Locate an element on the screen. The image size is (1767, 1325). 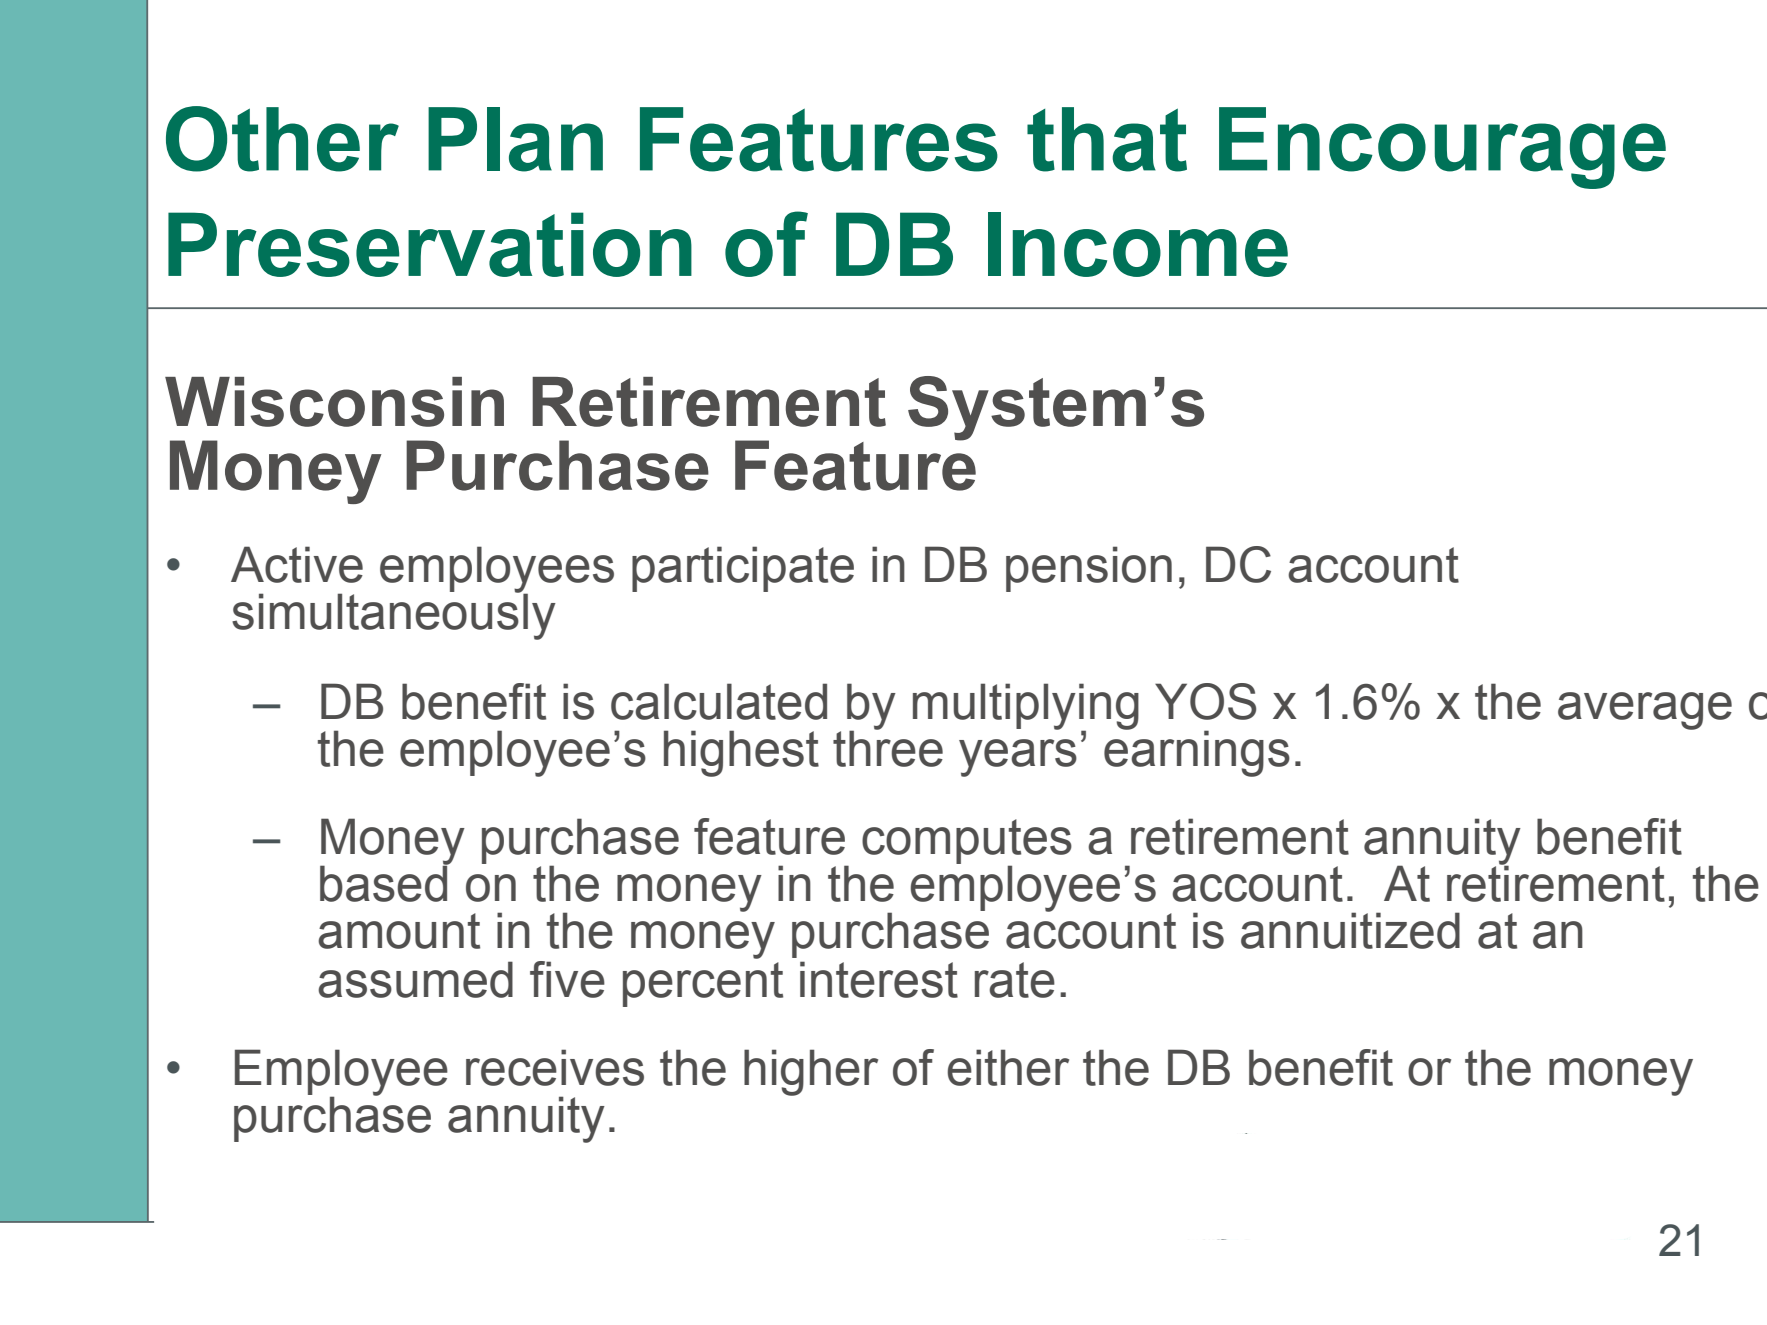
earnings is located at coordinates (1197, 752).
